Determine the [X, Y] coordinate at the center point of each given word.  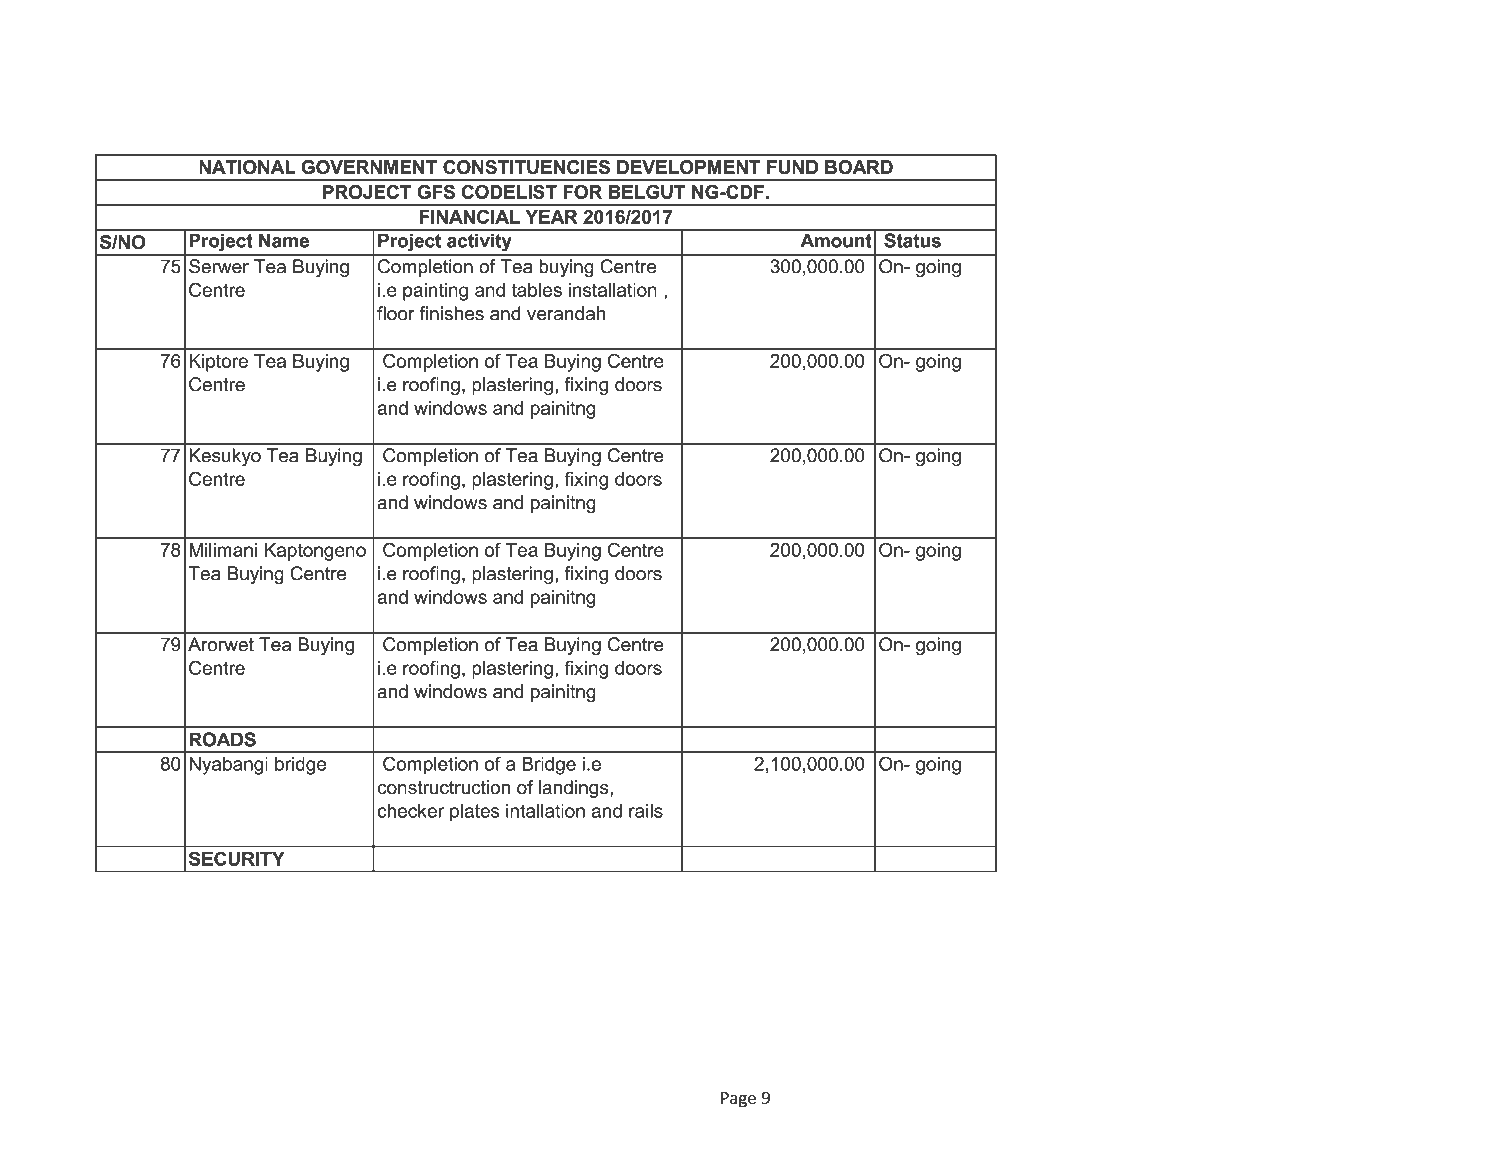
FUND [792, 167]
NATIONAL [247, 167]
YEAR [551, 217]
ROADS [222, 739]
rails [646, 811]
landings [575, 789]
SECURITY [237, 858]
